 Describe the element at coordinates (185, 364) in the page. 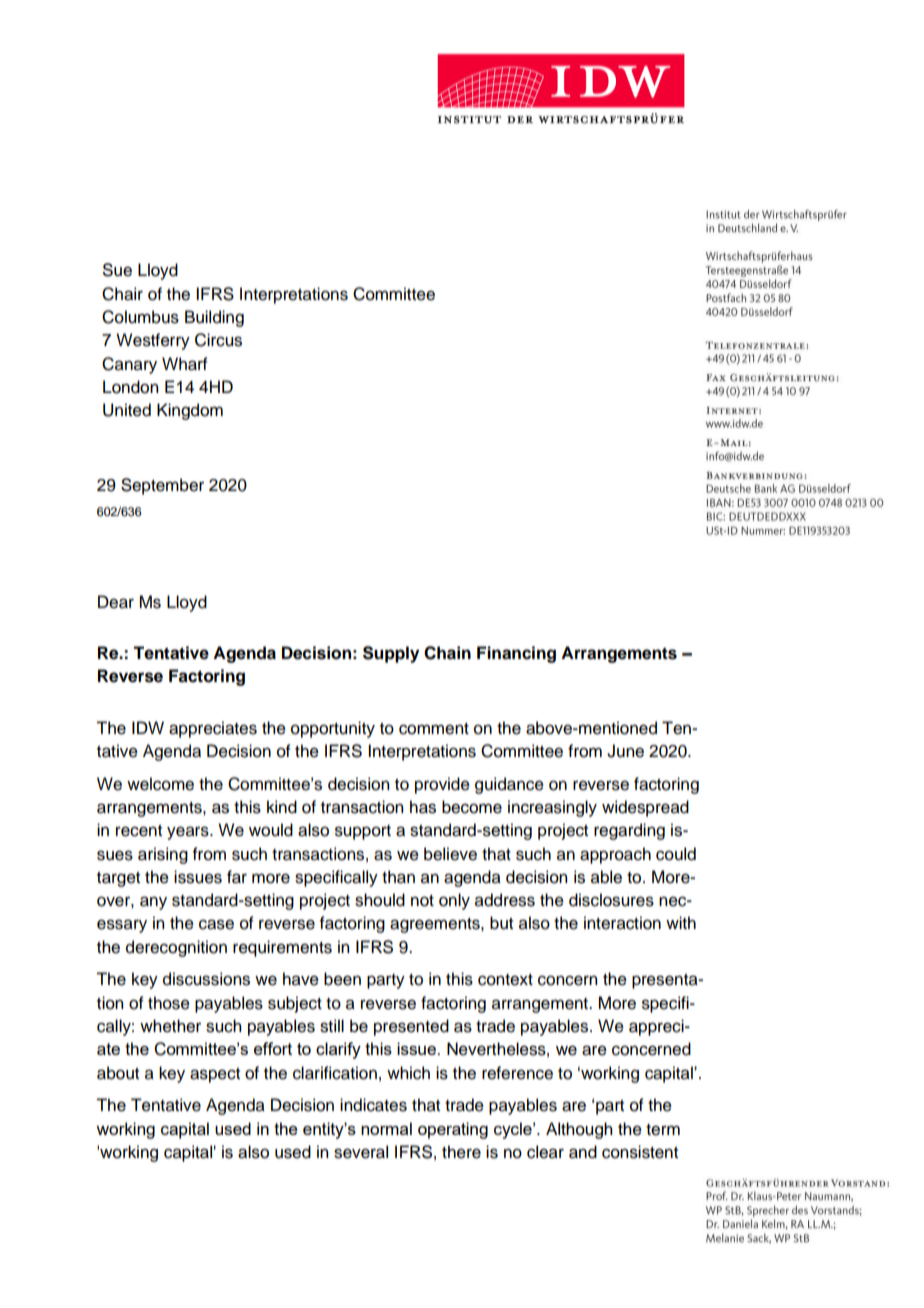

I see `Wharf` at that location.
